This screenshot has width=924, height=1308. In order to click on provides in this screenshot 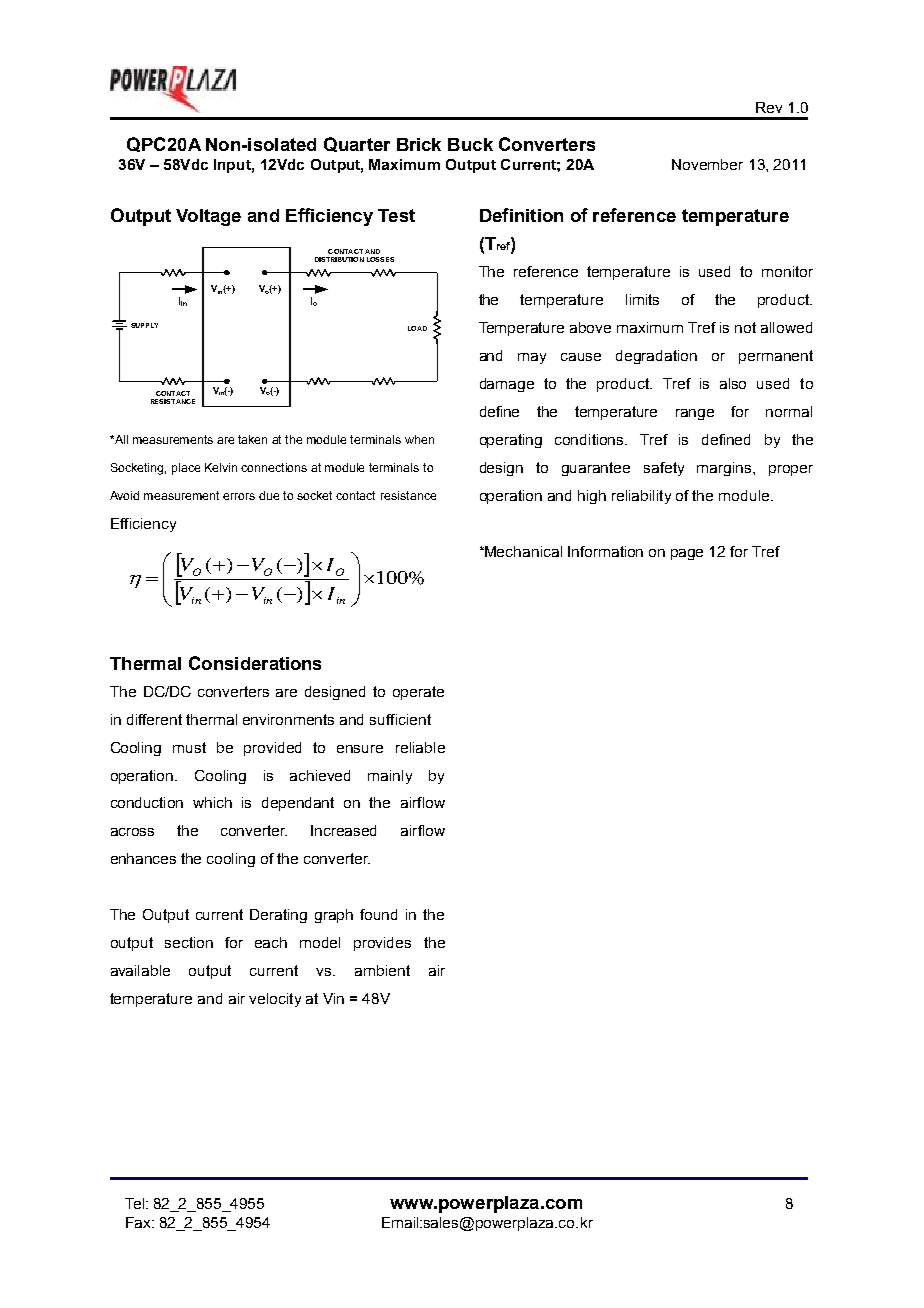, I will do `click(382, 944)`.
